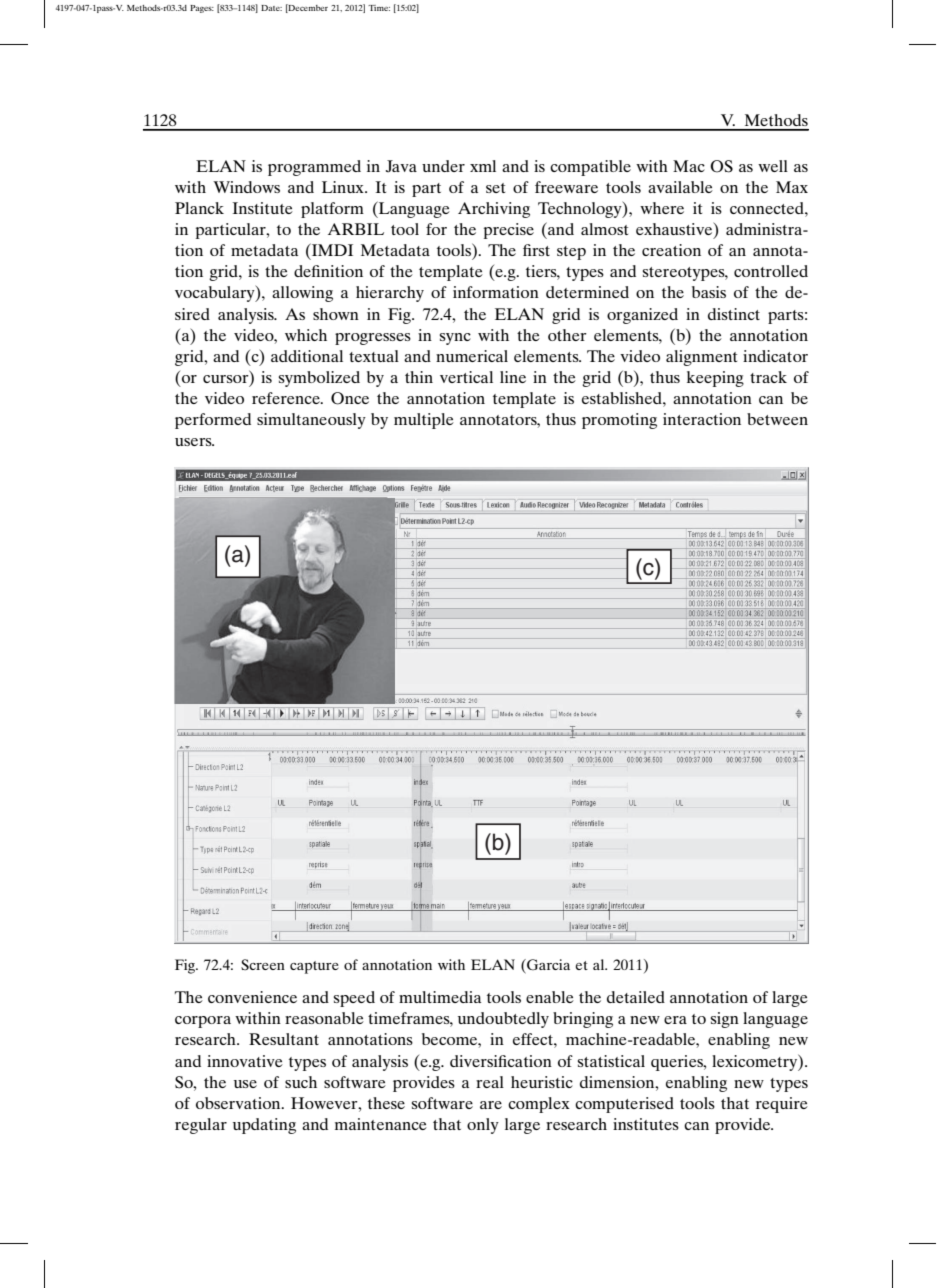 This document has width=937, height=1288. What do you see at coordinates (246, 187) in the document?
I see `Windows` at bounding box center [246, 187].
